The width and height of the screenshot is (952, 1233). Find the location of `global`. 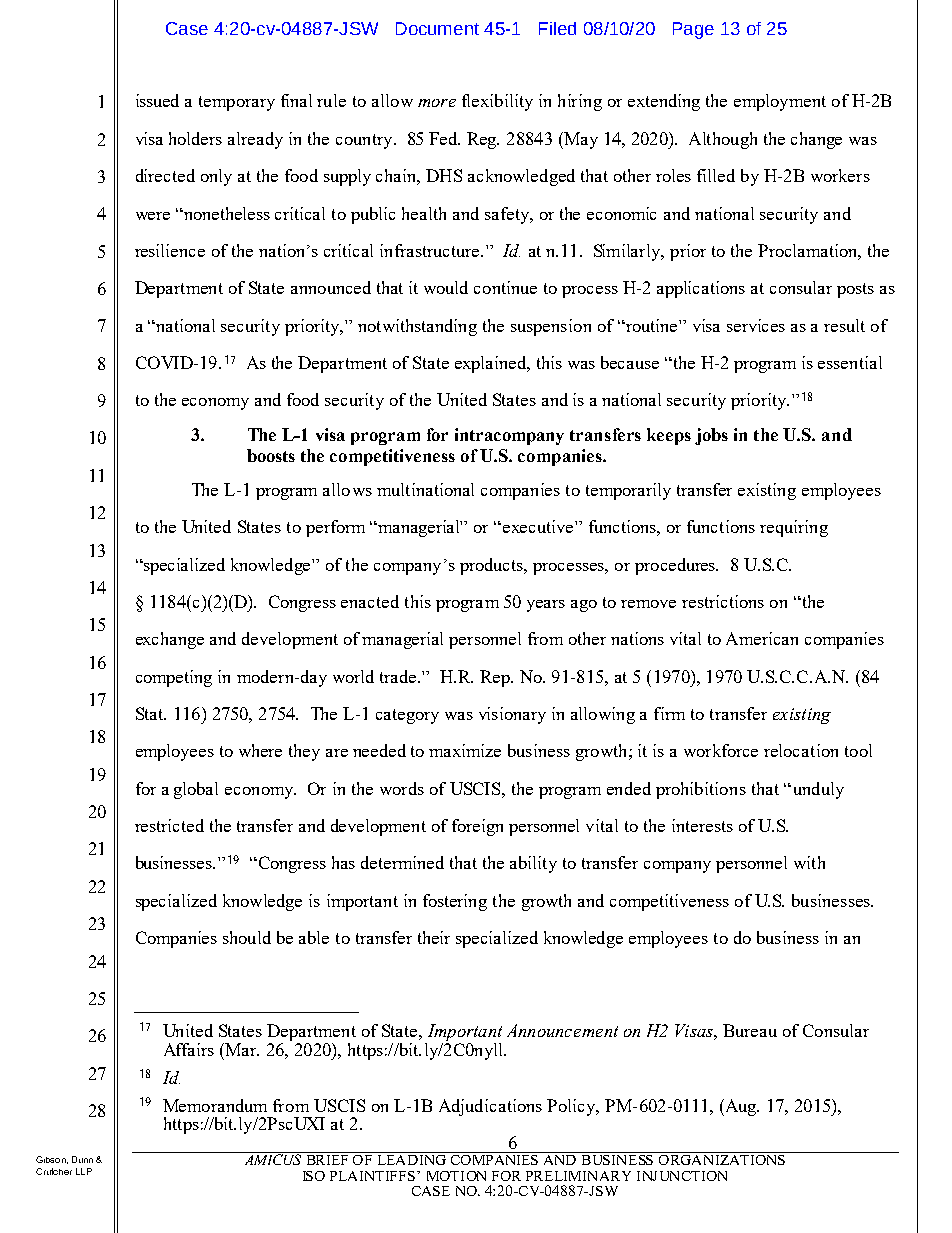

global is located at coordinates (196, 790).
